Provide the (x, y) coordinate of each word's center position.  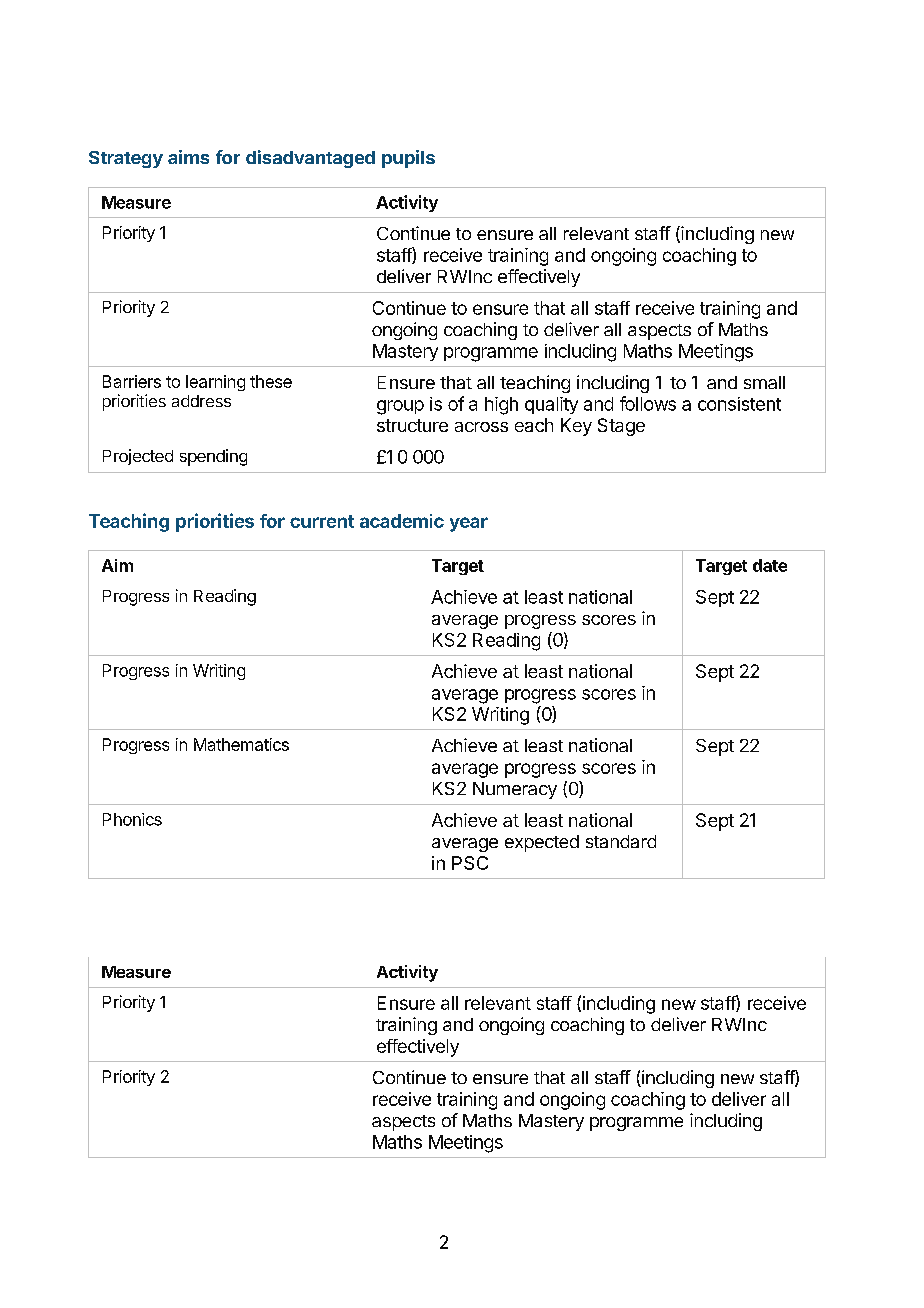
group (400, 407)
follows (648, 403)
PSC (470, 863)
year (469, 524)
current (322, 521)
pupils (408, 159)
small (764, 382)
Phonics (132, 819)
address (201, 401)
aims (188, 157)
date (770, 565)
